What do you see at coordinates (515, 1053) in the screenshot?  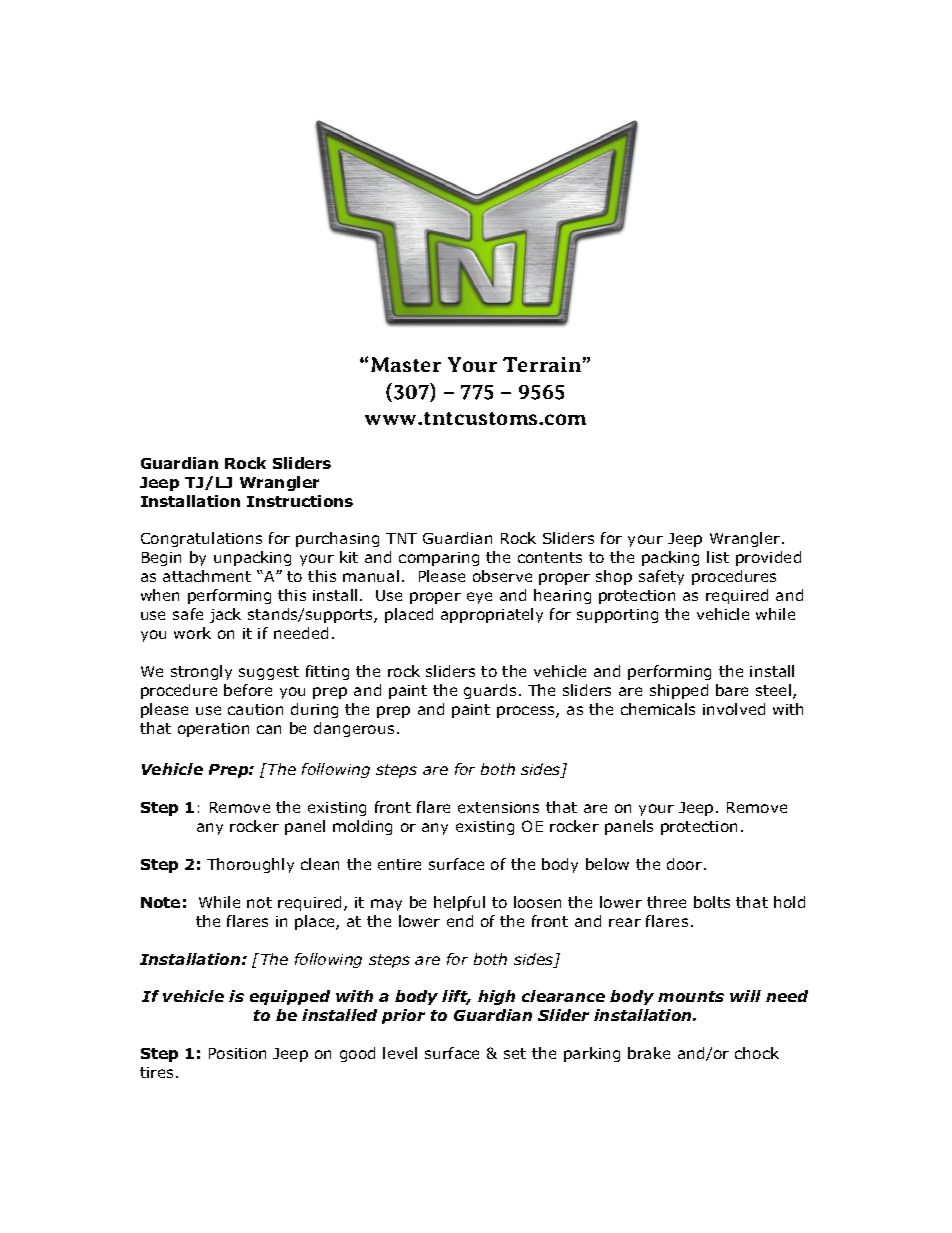 I see `set` at bounding box center [515, 1053].
